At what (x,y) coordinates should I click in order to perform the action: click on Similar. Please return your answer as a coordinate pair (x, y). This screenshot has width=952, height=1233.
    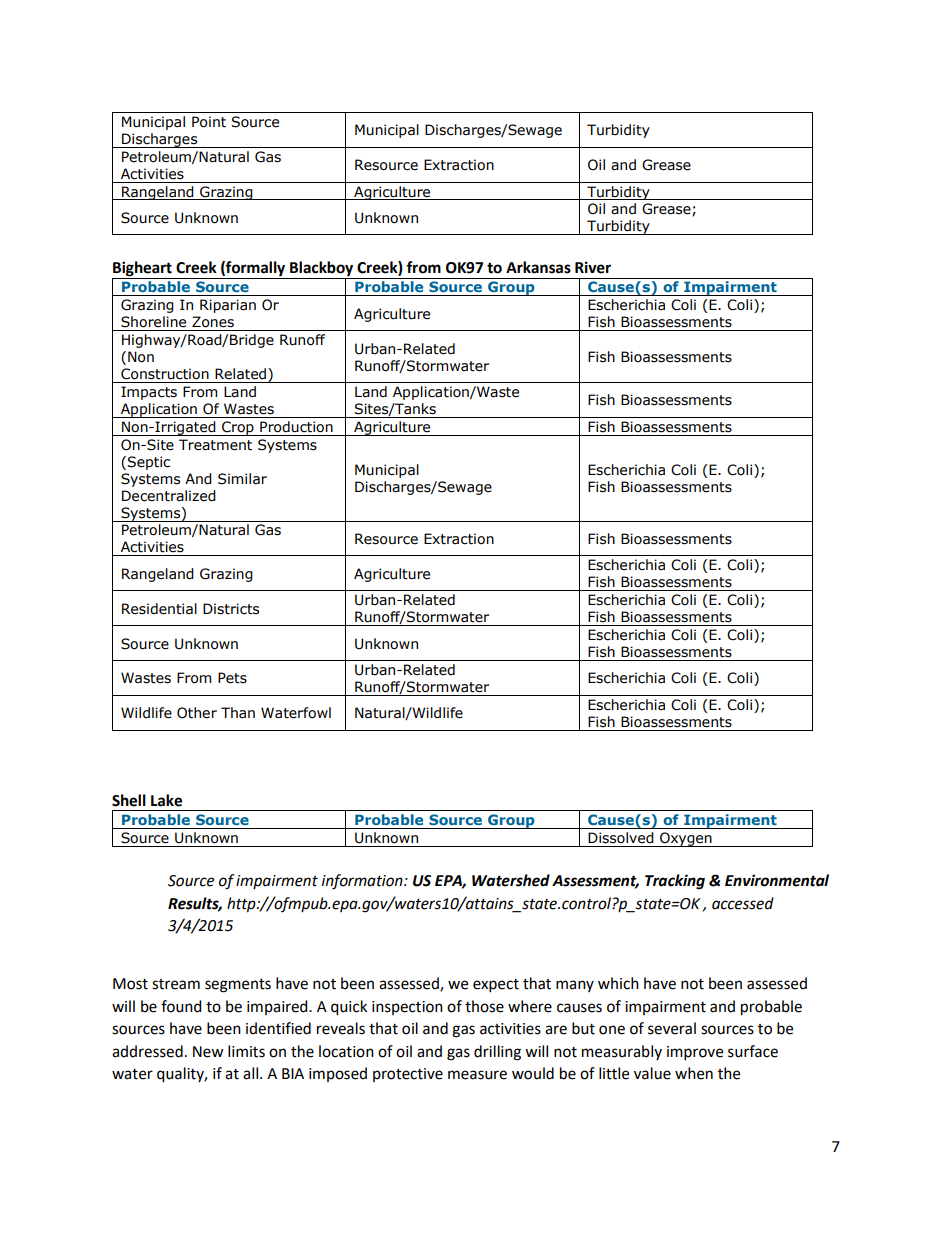
    Looking at the image, I should click on (242, 479).
